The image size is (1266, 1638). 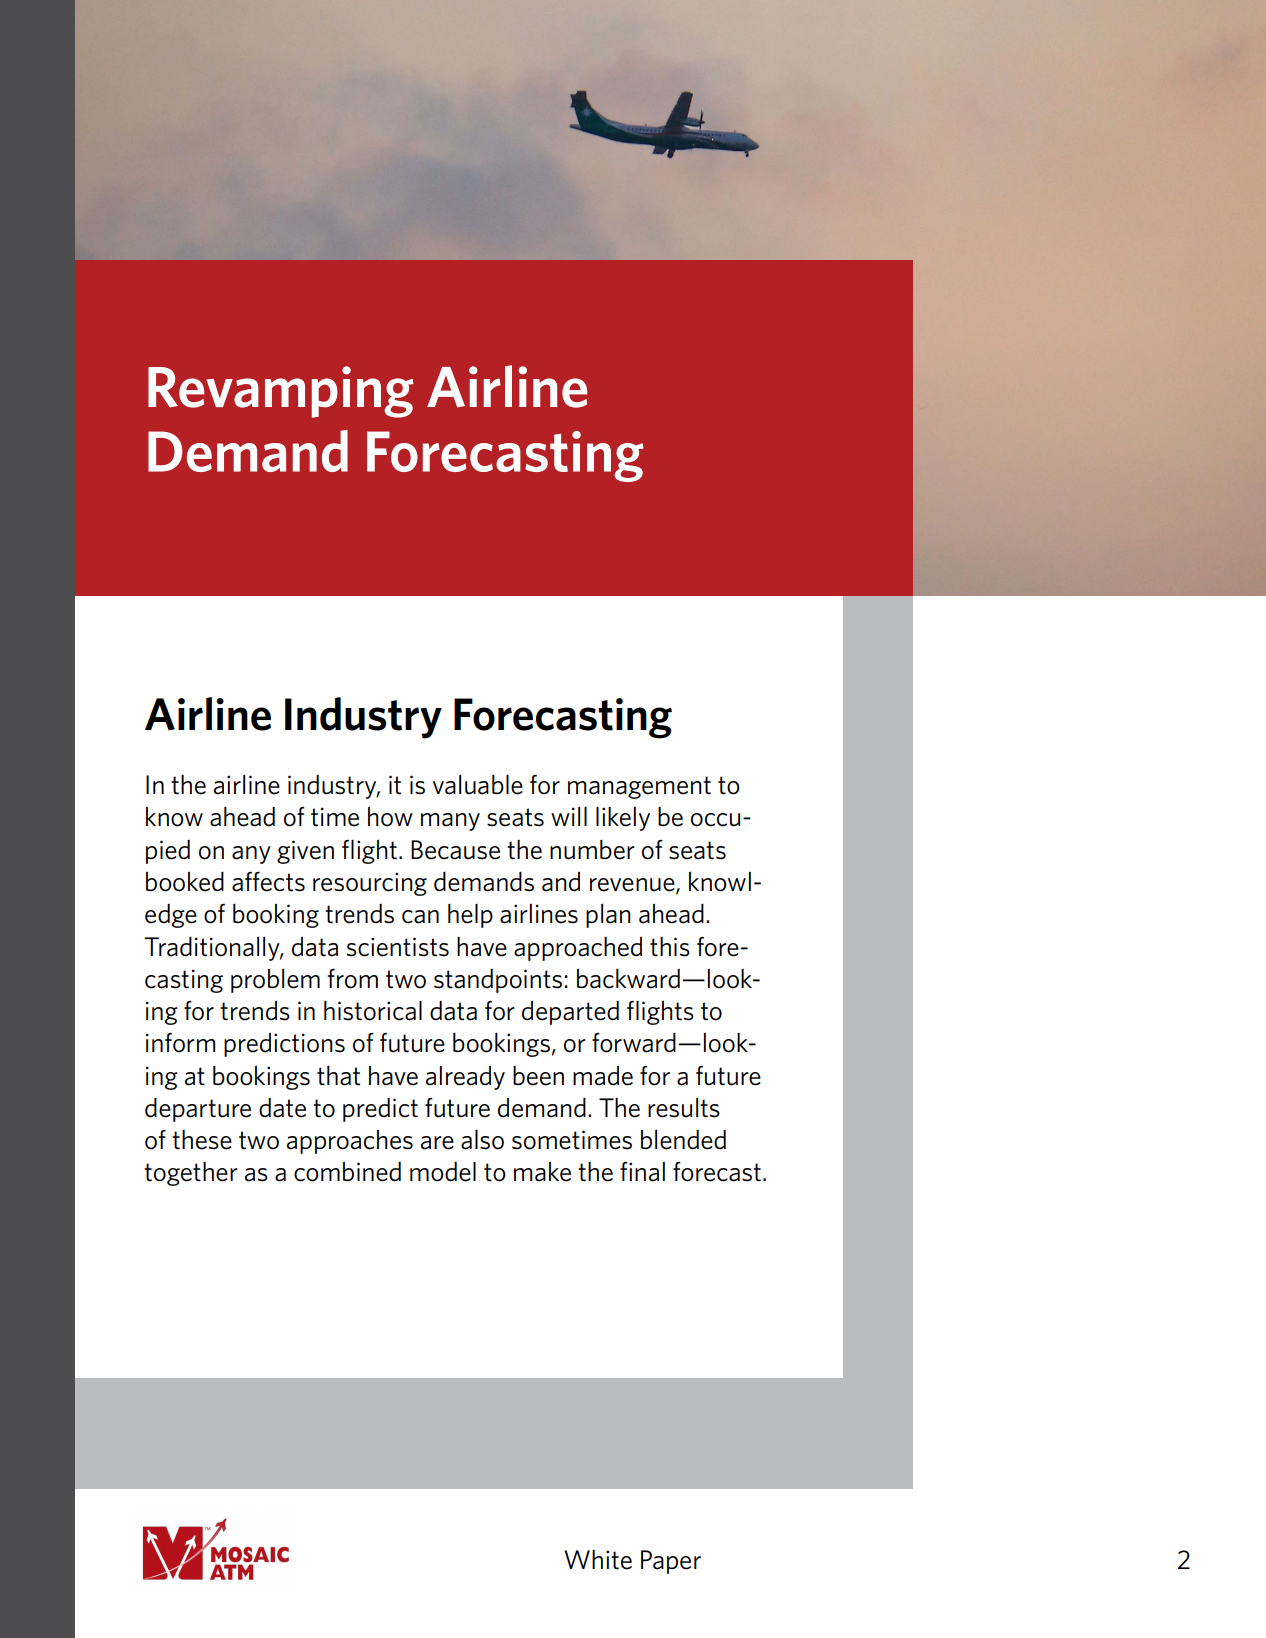 I want to click on management, so click(x=639, y=787).
